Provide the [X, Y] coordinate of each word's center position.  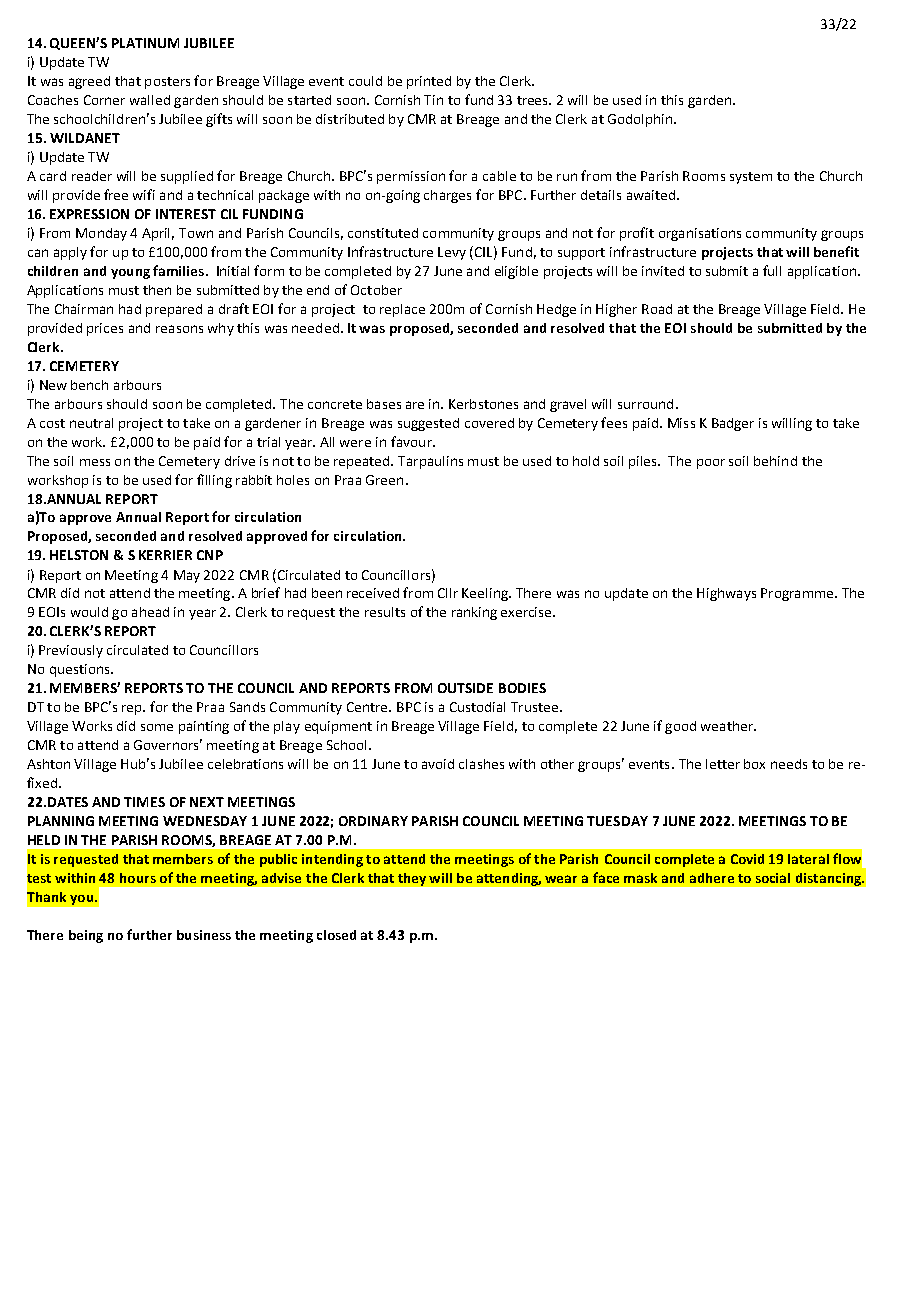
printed [429, 82]
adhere [712, 878]
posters [167, 83]
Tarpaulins [430, 462]
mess [95, 462]
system [751, 178]
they [412, 879]
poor [711, 464]
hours [138, 878]
